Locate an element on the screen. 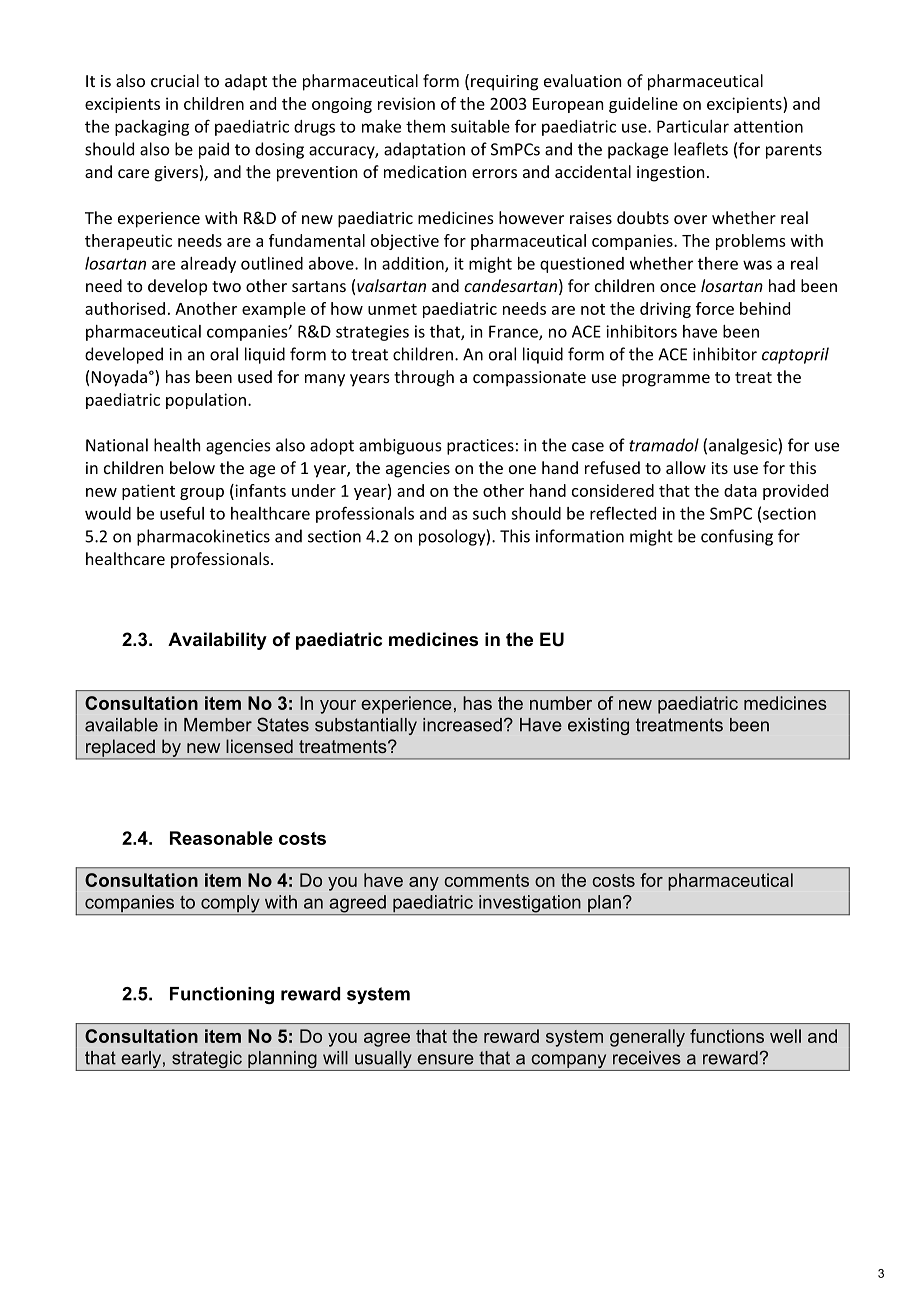 The width and height of the screenshot is (924, 1308). crucial is located at coordinates (175, 80).
